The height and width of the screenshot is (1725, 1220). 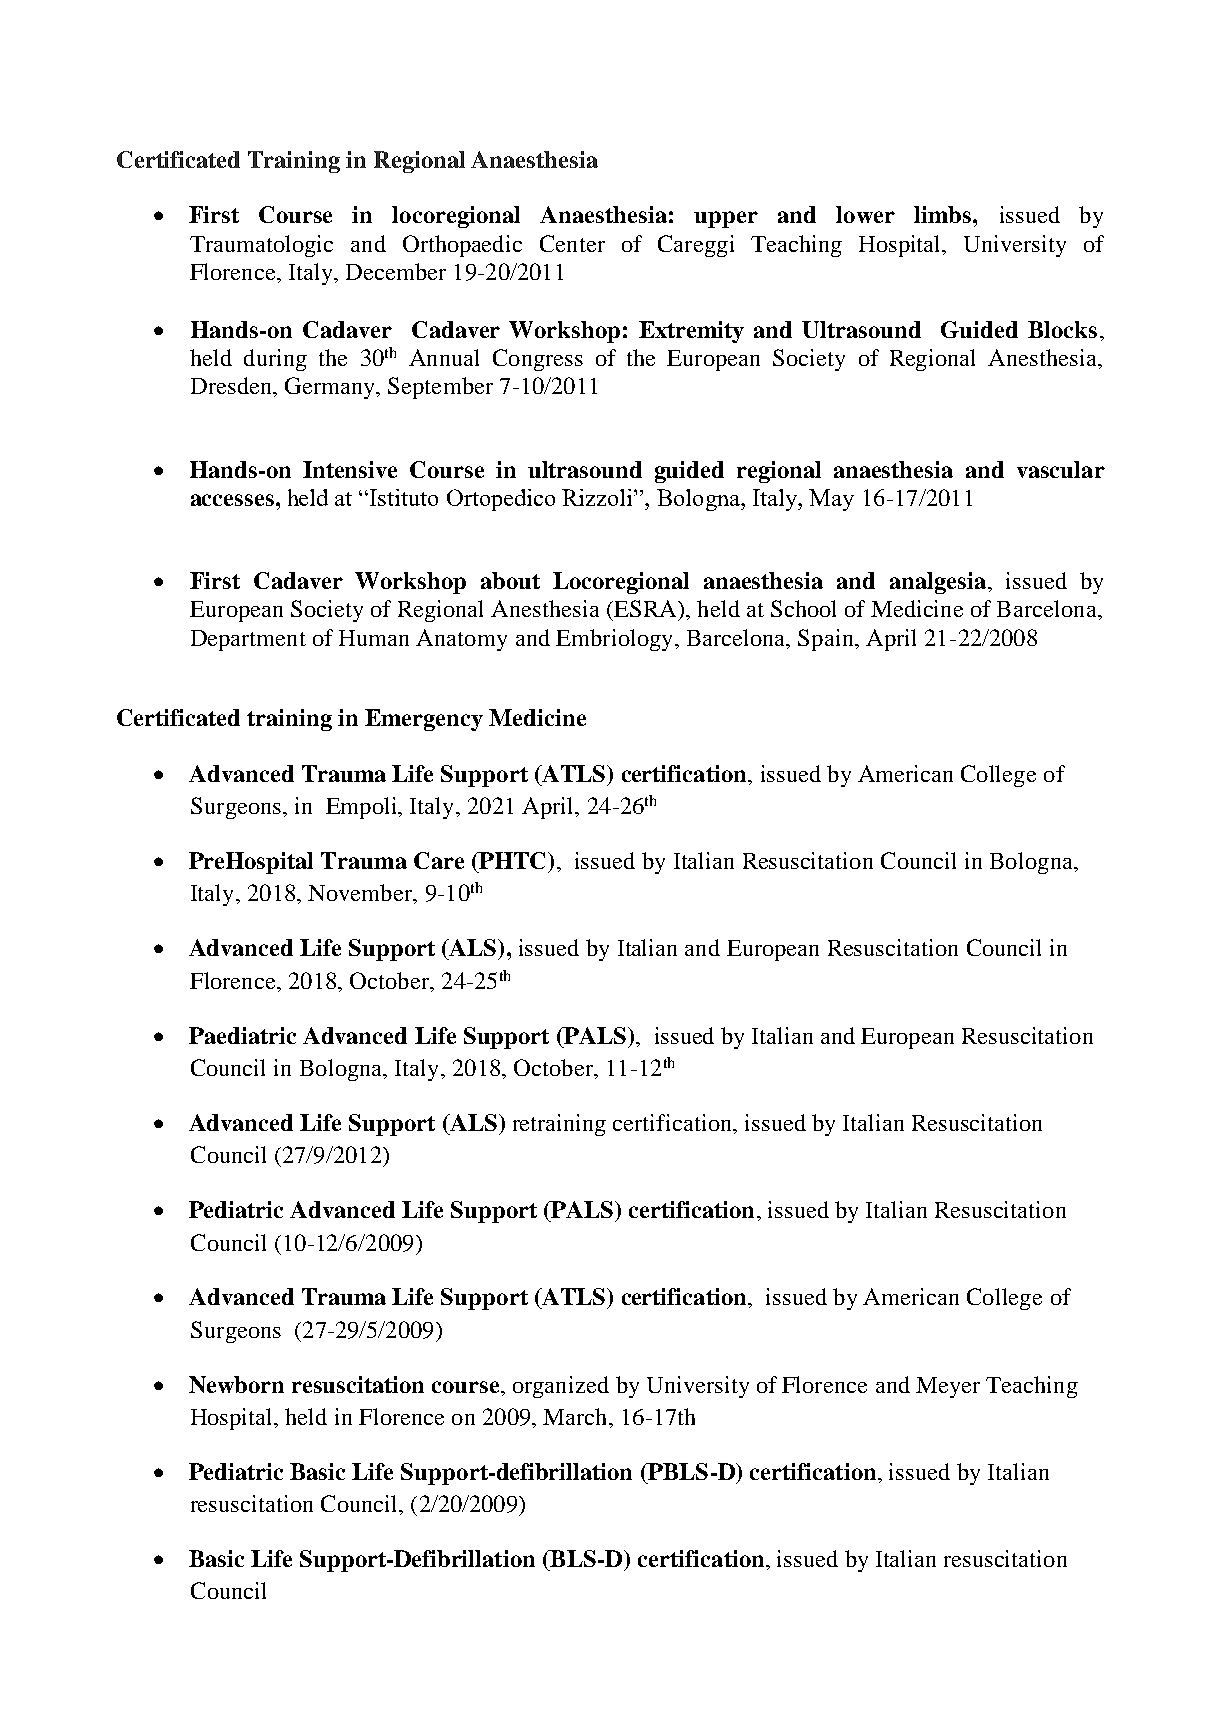 I want to click on December, so click(x=396, y=271).
